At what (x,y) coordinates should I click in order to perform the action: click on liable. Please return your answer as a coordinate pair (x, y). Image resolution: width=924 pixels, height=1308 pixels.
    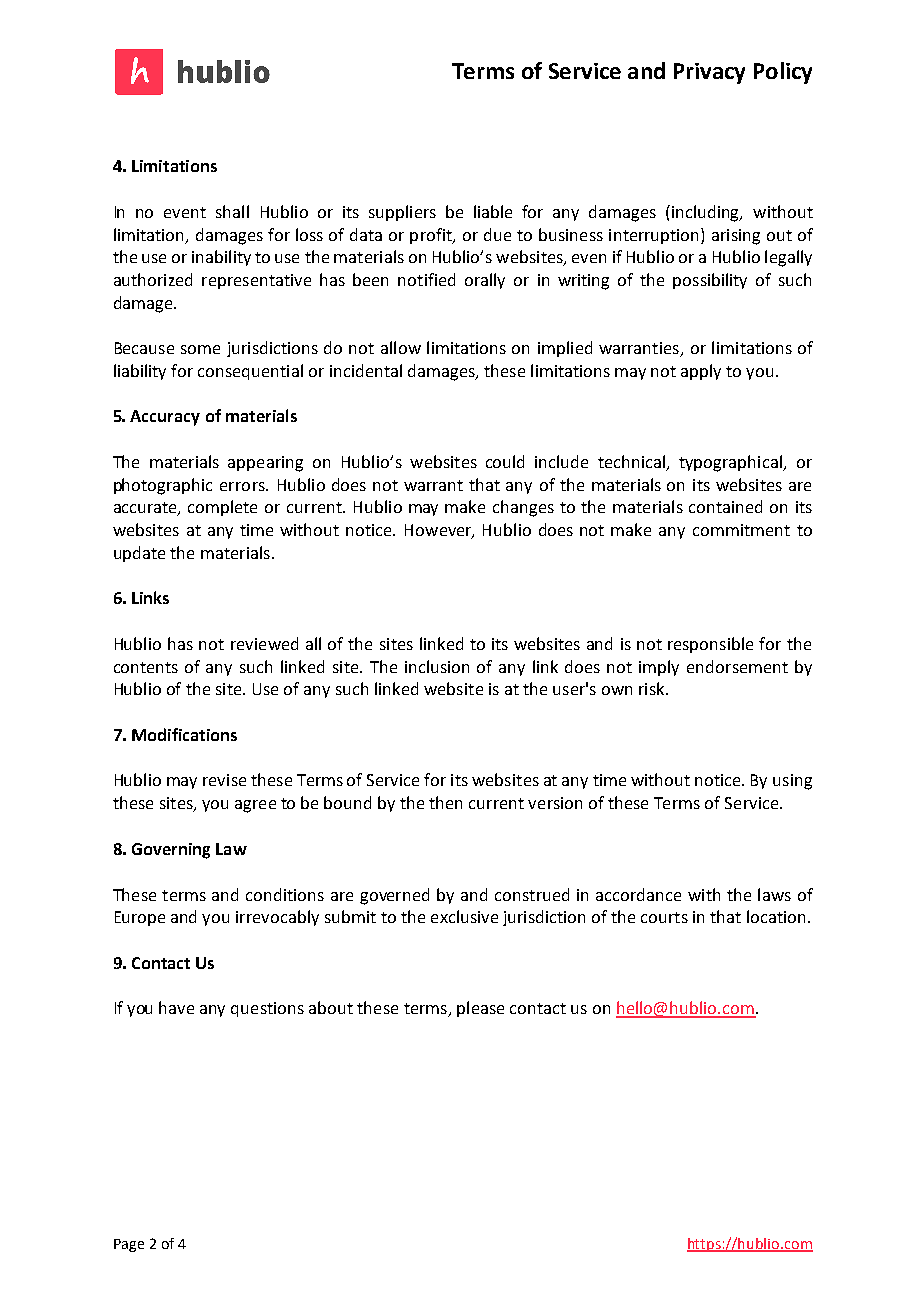
    Looking at the image, I should click on (493, 211).
